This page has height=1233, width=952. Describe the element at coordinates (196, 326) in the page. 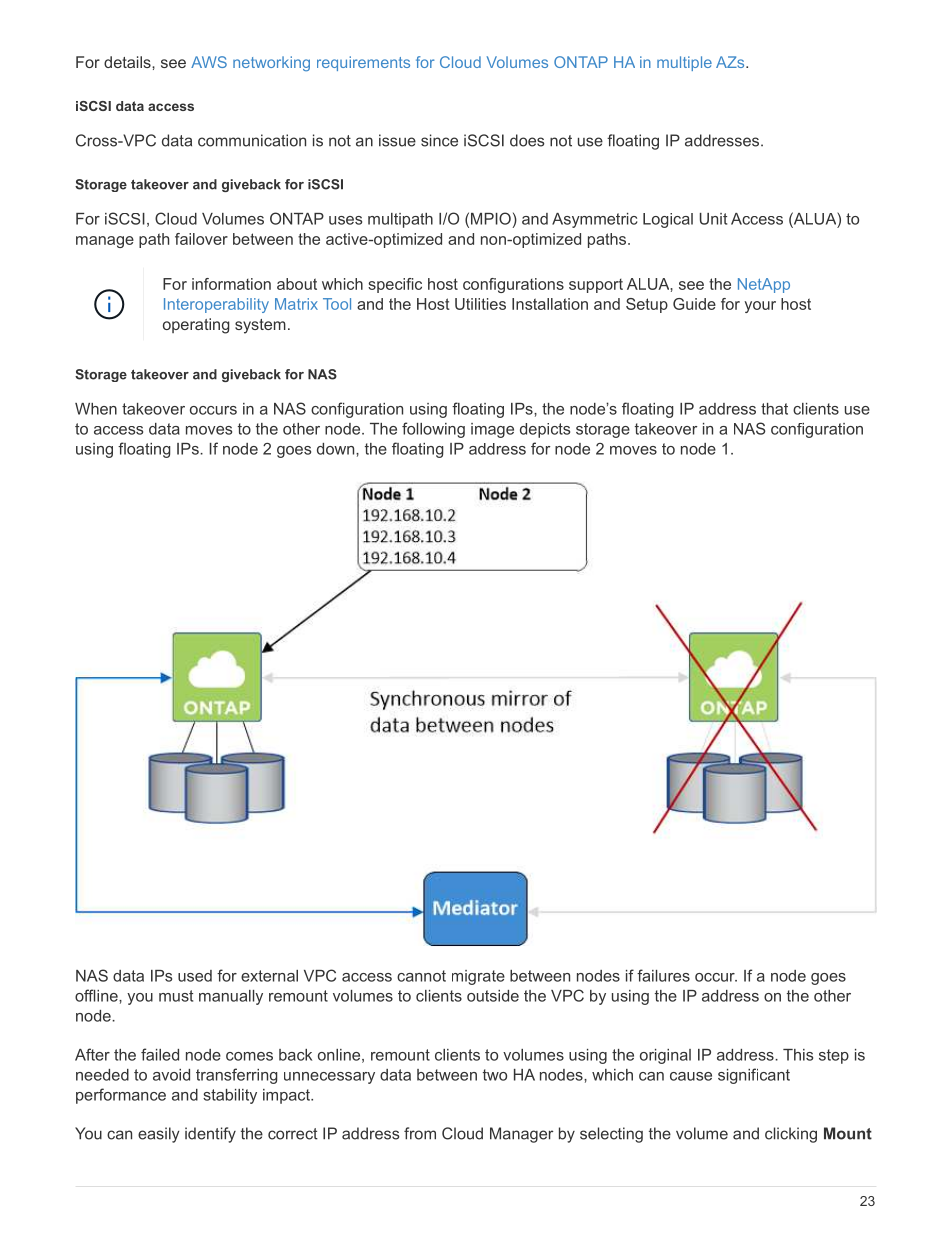

I see `operating` at that location.
